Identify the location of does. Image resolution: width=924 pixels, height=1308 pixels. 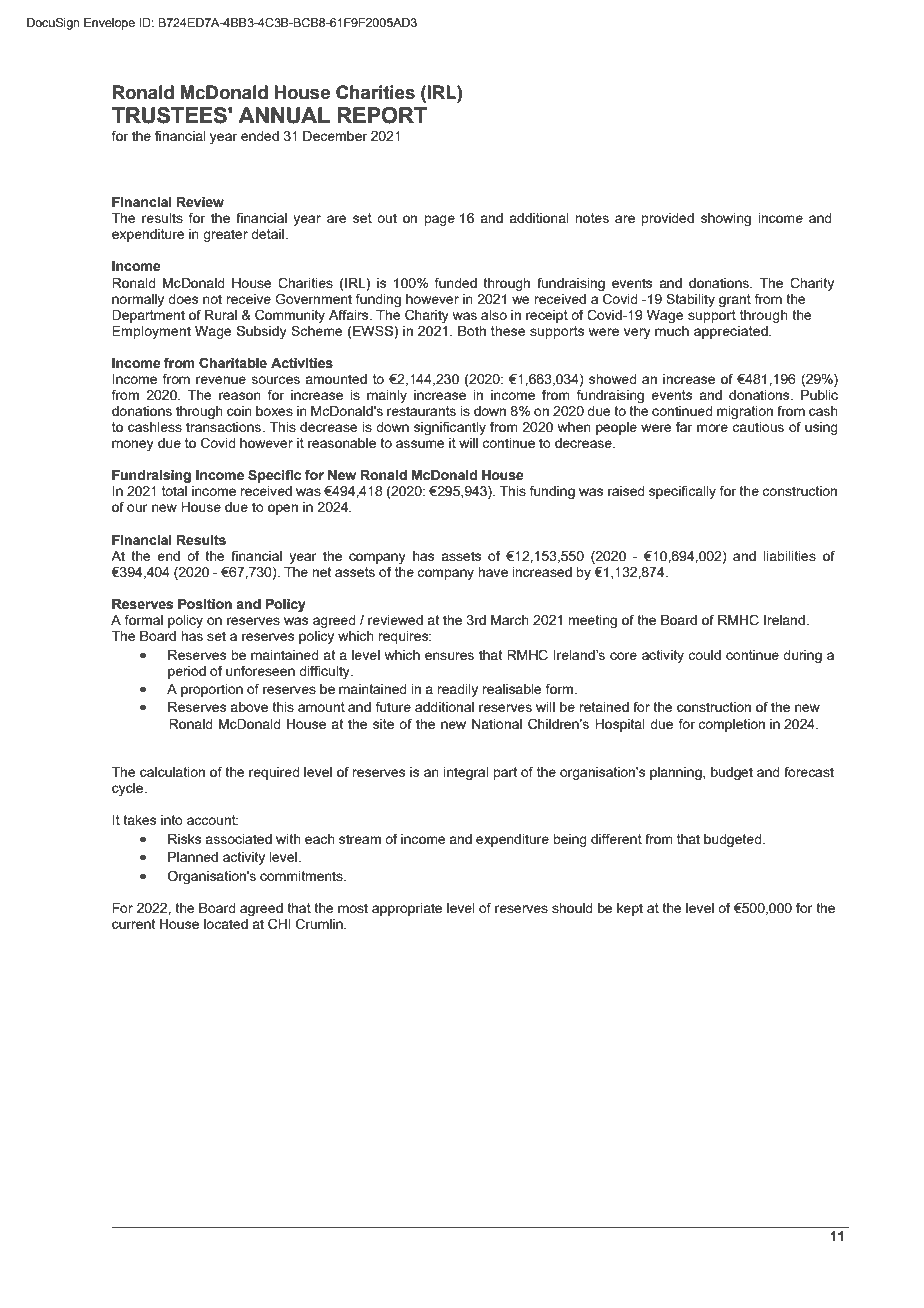
(183, 299).
